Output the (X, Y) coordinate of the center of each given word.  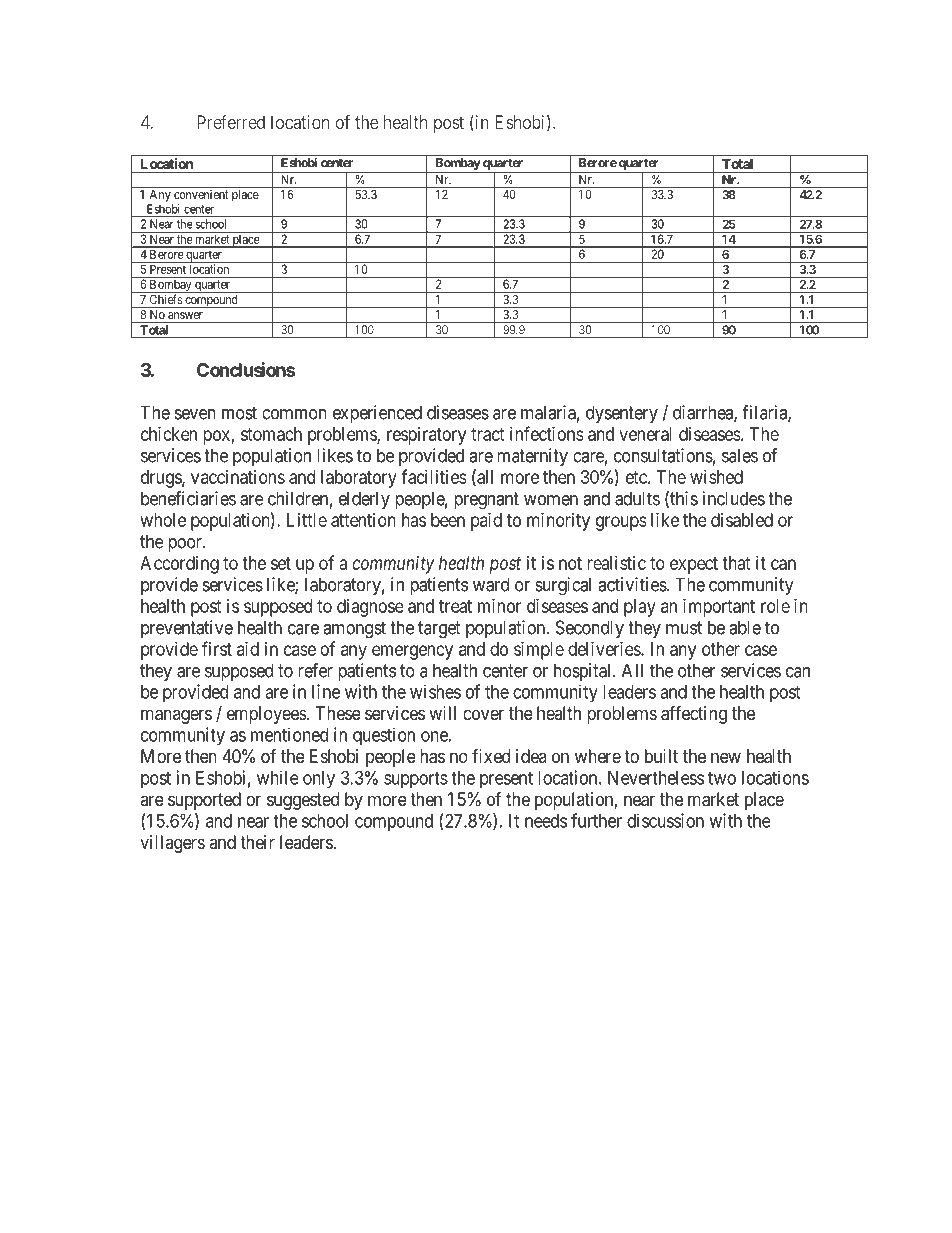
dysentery (622, 414)
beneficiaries (188, 498)
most (239, 413)
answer (185, 315)
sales (740, 455)
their (257, 842)
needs (546, 821)
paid (486, 522)
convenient (201, 194)
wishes (435, 691)
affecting (694, 714)
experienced (377, 414)
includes (734, 498)
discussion (665, 820)
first (217, 648)
